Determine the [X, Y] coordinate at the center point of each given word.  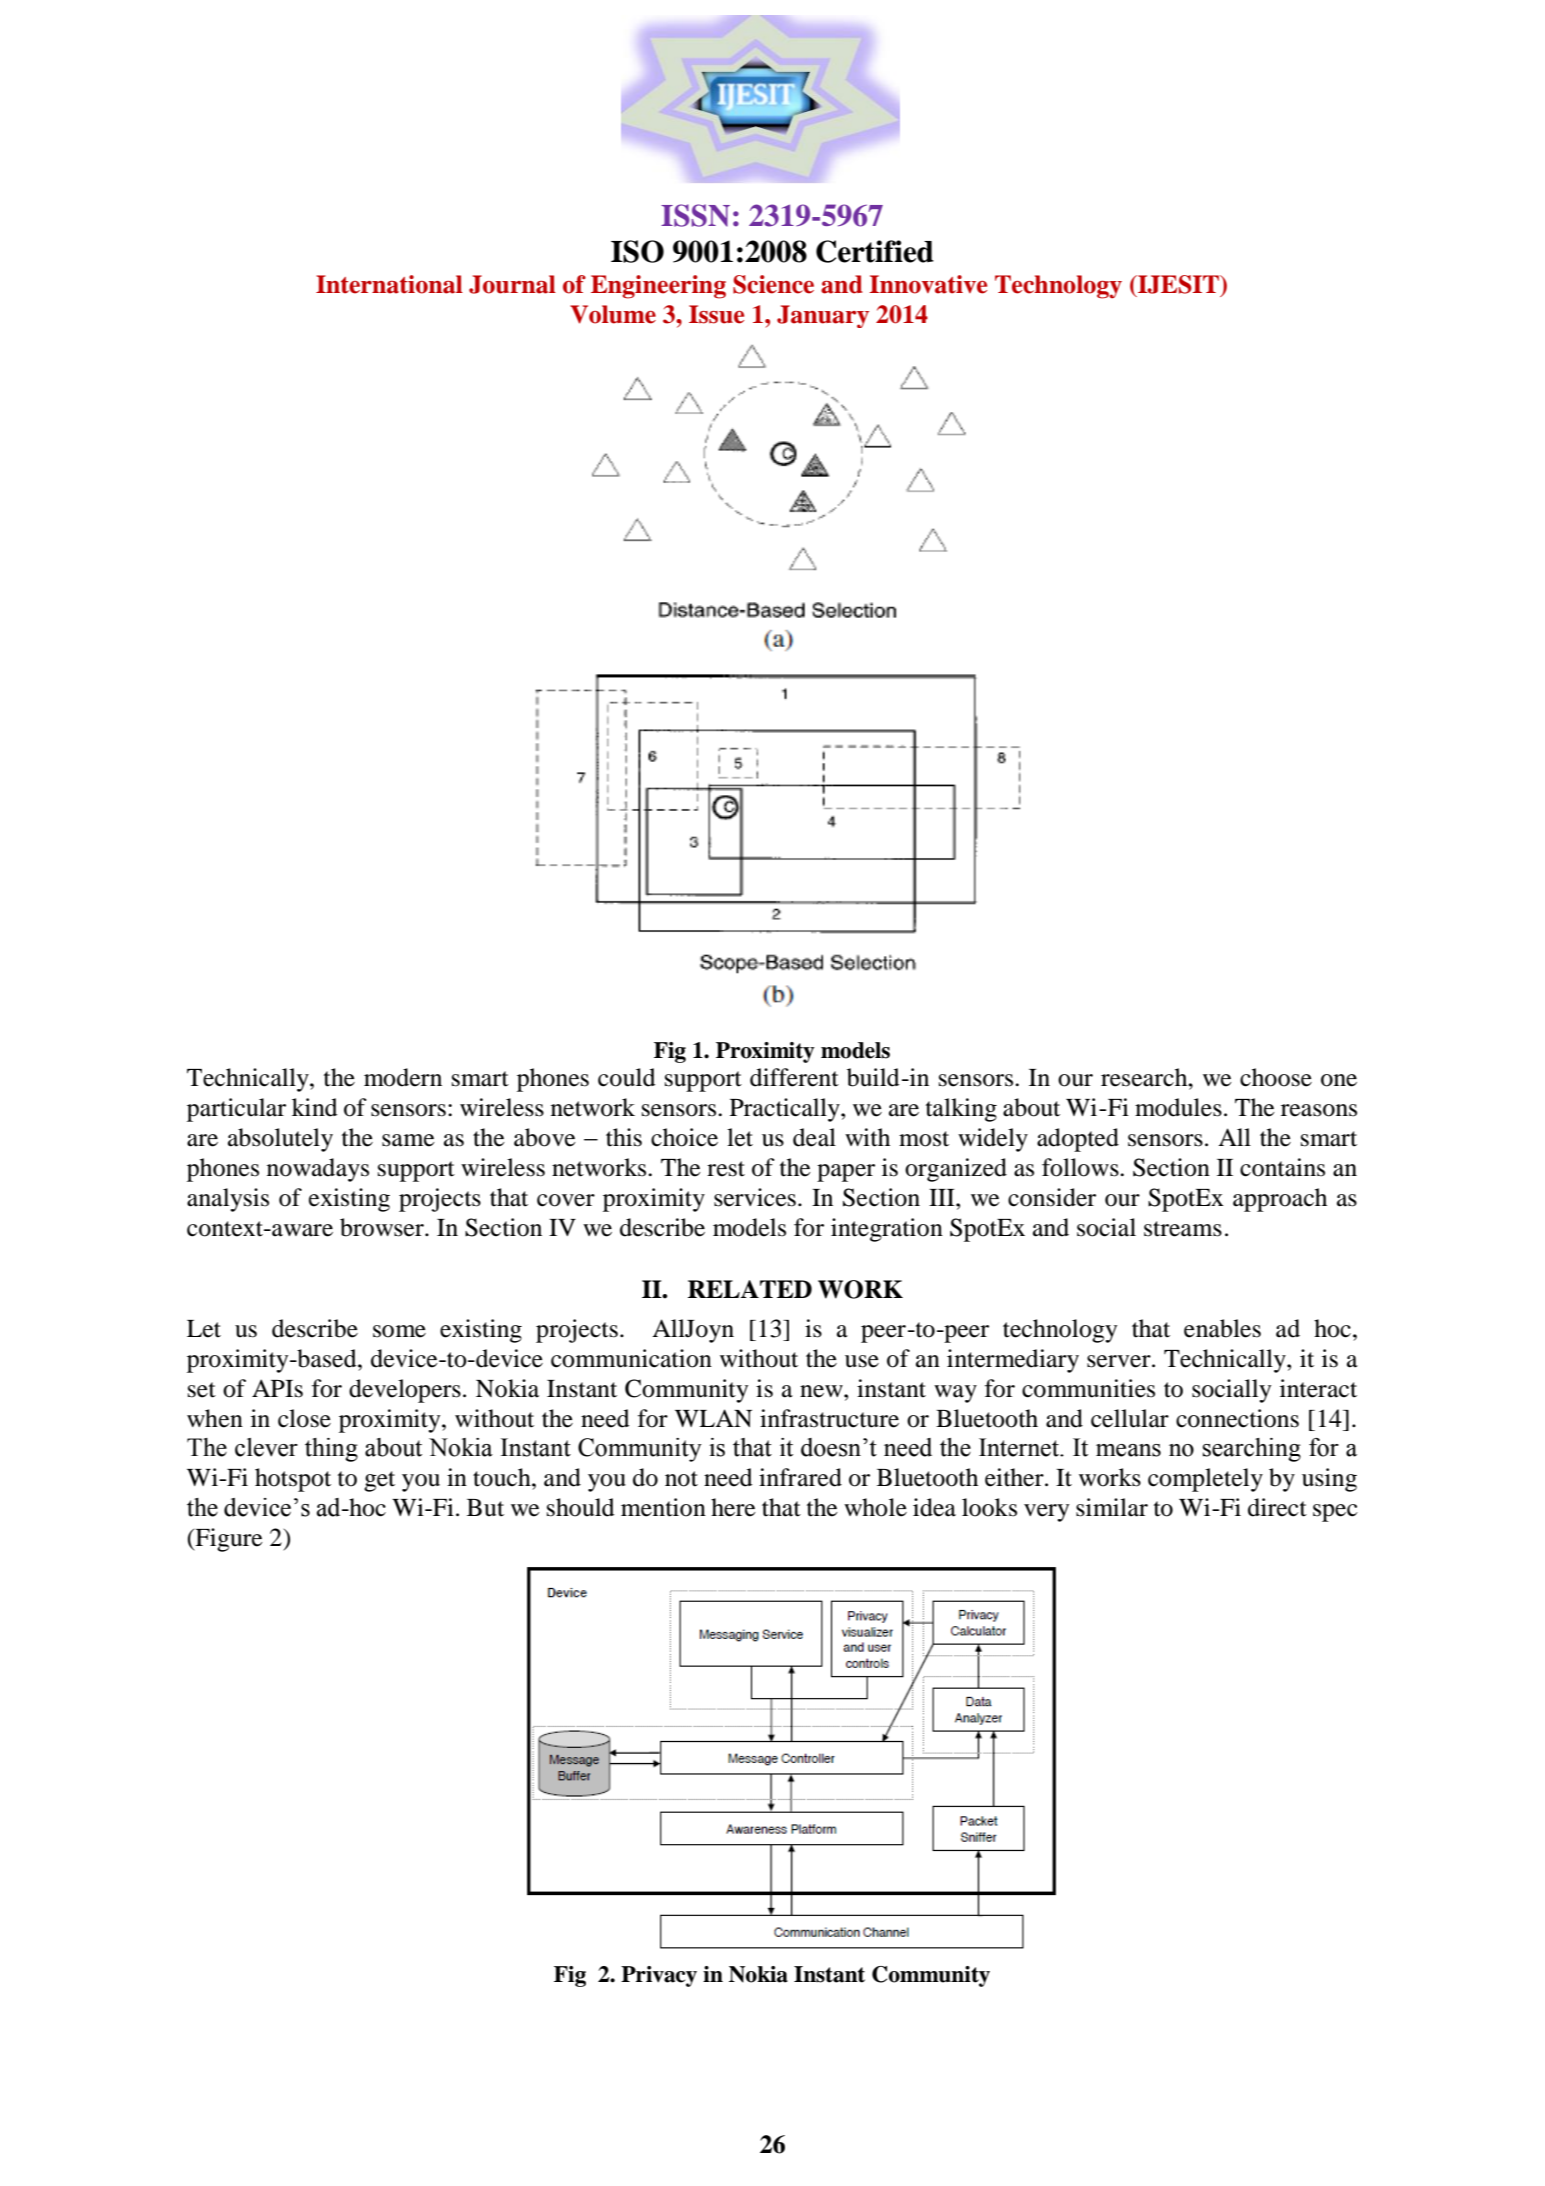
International [389, 284]
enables [1222, 1328]
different [794, 1077]
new [822, 1391]
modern [403, 1077]
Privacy [659, 1976]
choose [1276, 1077]
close [304, 1418]
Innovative [928, 284]
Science [773, 284]
